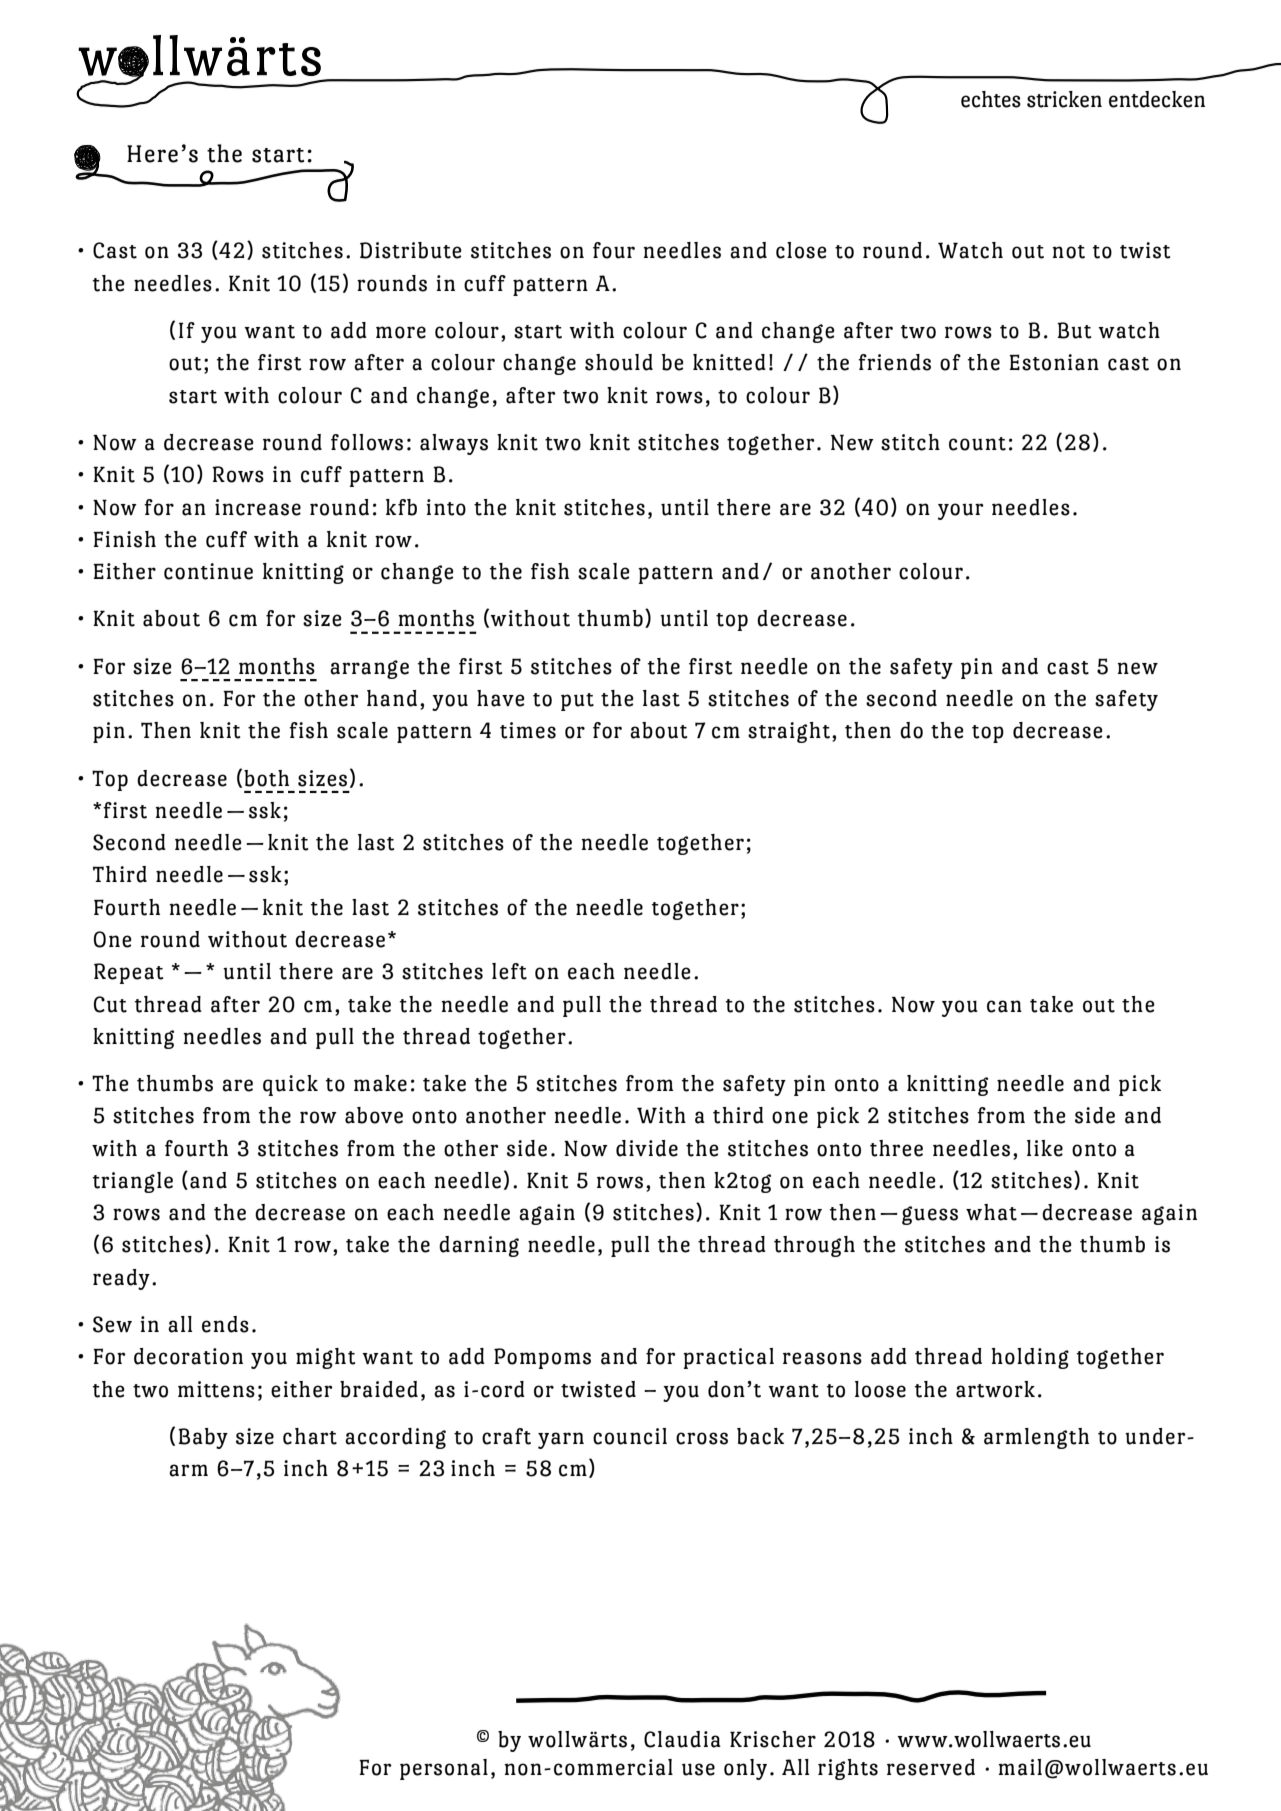 The height and width of the screenshot is (1811, 1281). What do you see at coordinates (444, 1769) in the screenshot?
I see `personal` at bounding box center [444, 1769].
